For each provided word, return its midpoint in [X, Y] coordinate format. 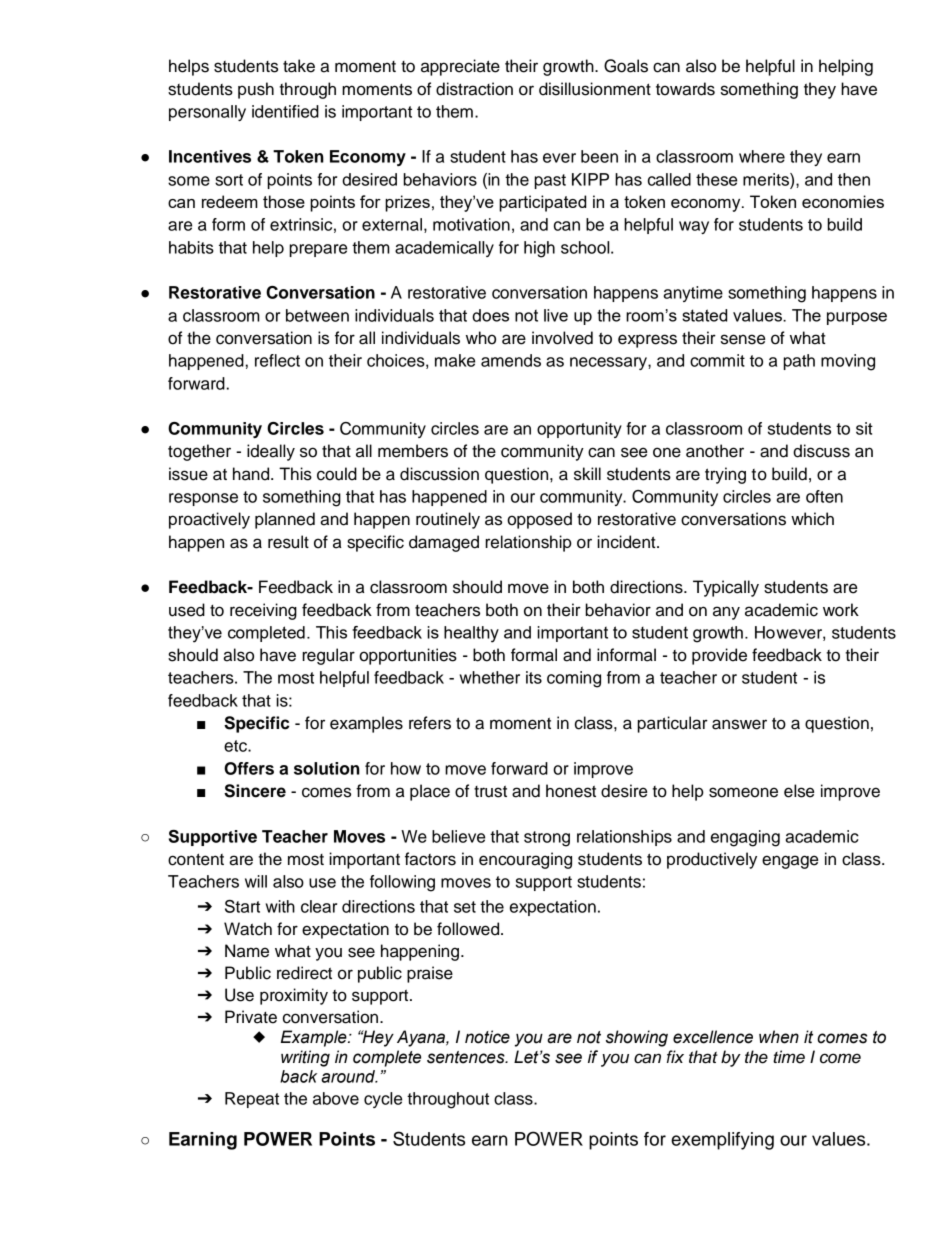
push [256, 90]
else [799, 791]
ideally [271, 452]
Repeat [252, 1100]
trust [490, 791]
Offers [249, 768]
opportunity [579, 430]
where [762, 156]
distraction [474, 89]
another [715, 451]
